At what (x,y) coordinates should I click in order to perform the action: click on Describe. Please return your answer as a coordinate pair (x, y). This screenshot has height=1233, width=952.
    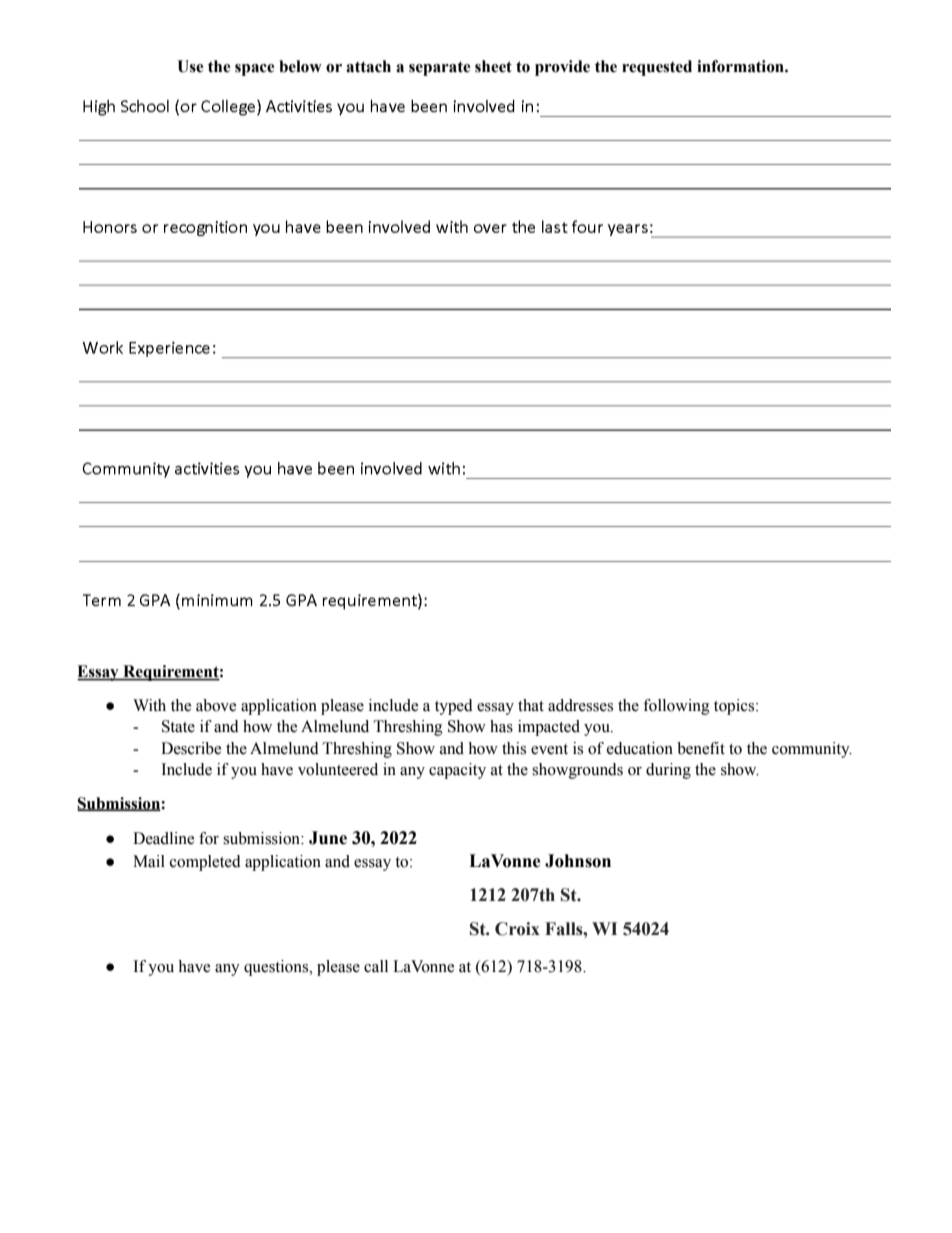
    Looking at the image, I should click on (191, 748).
